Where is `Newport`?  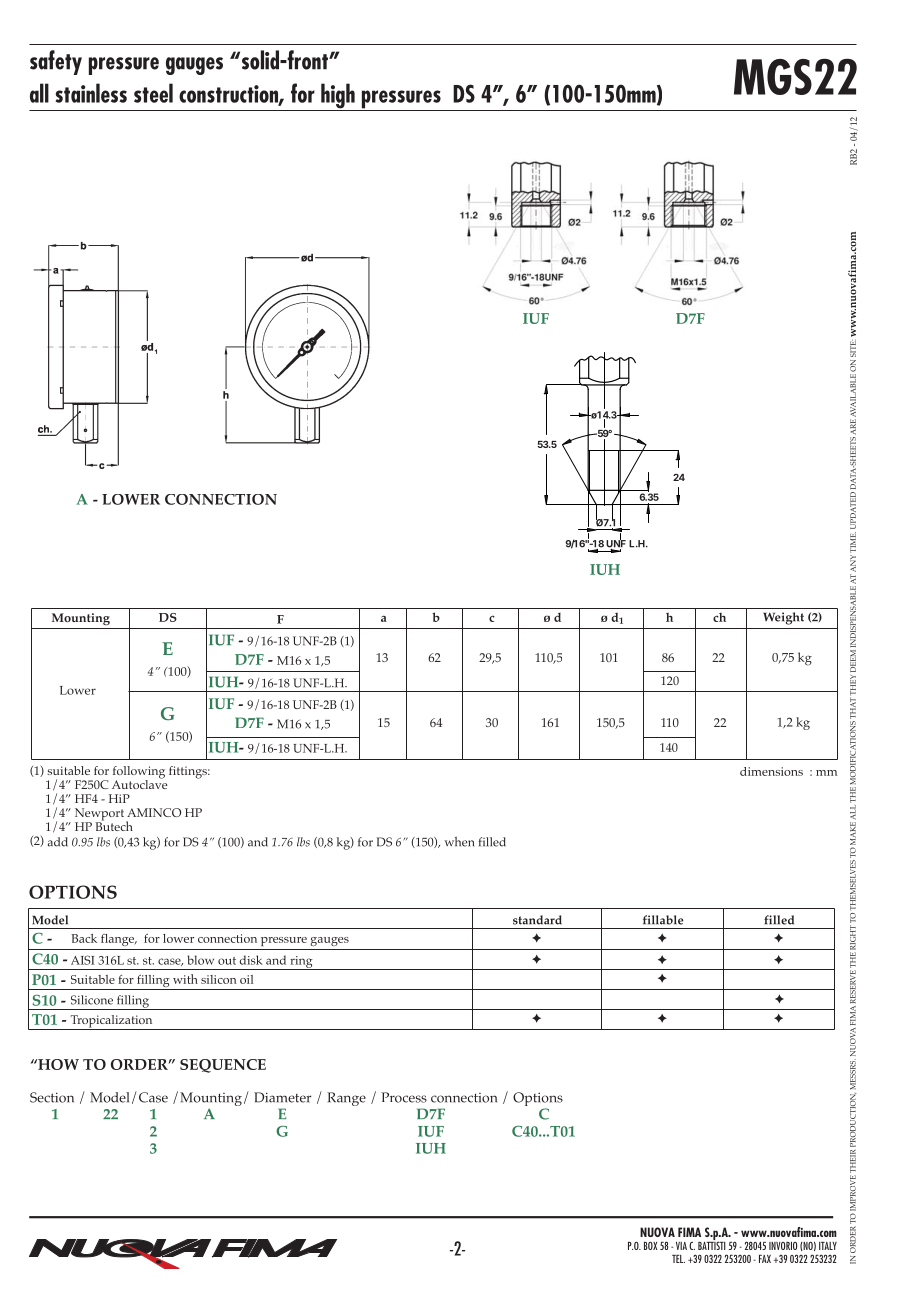
Newport is located at coordinates (99, 815).
